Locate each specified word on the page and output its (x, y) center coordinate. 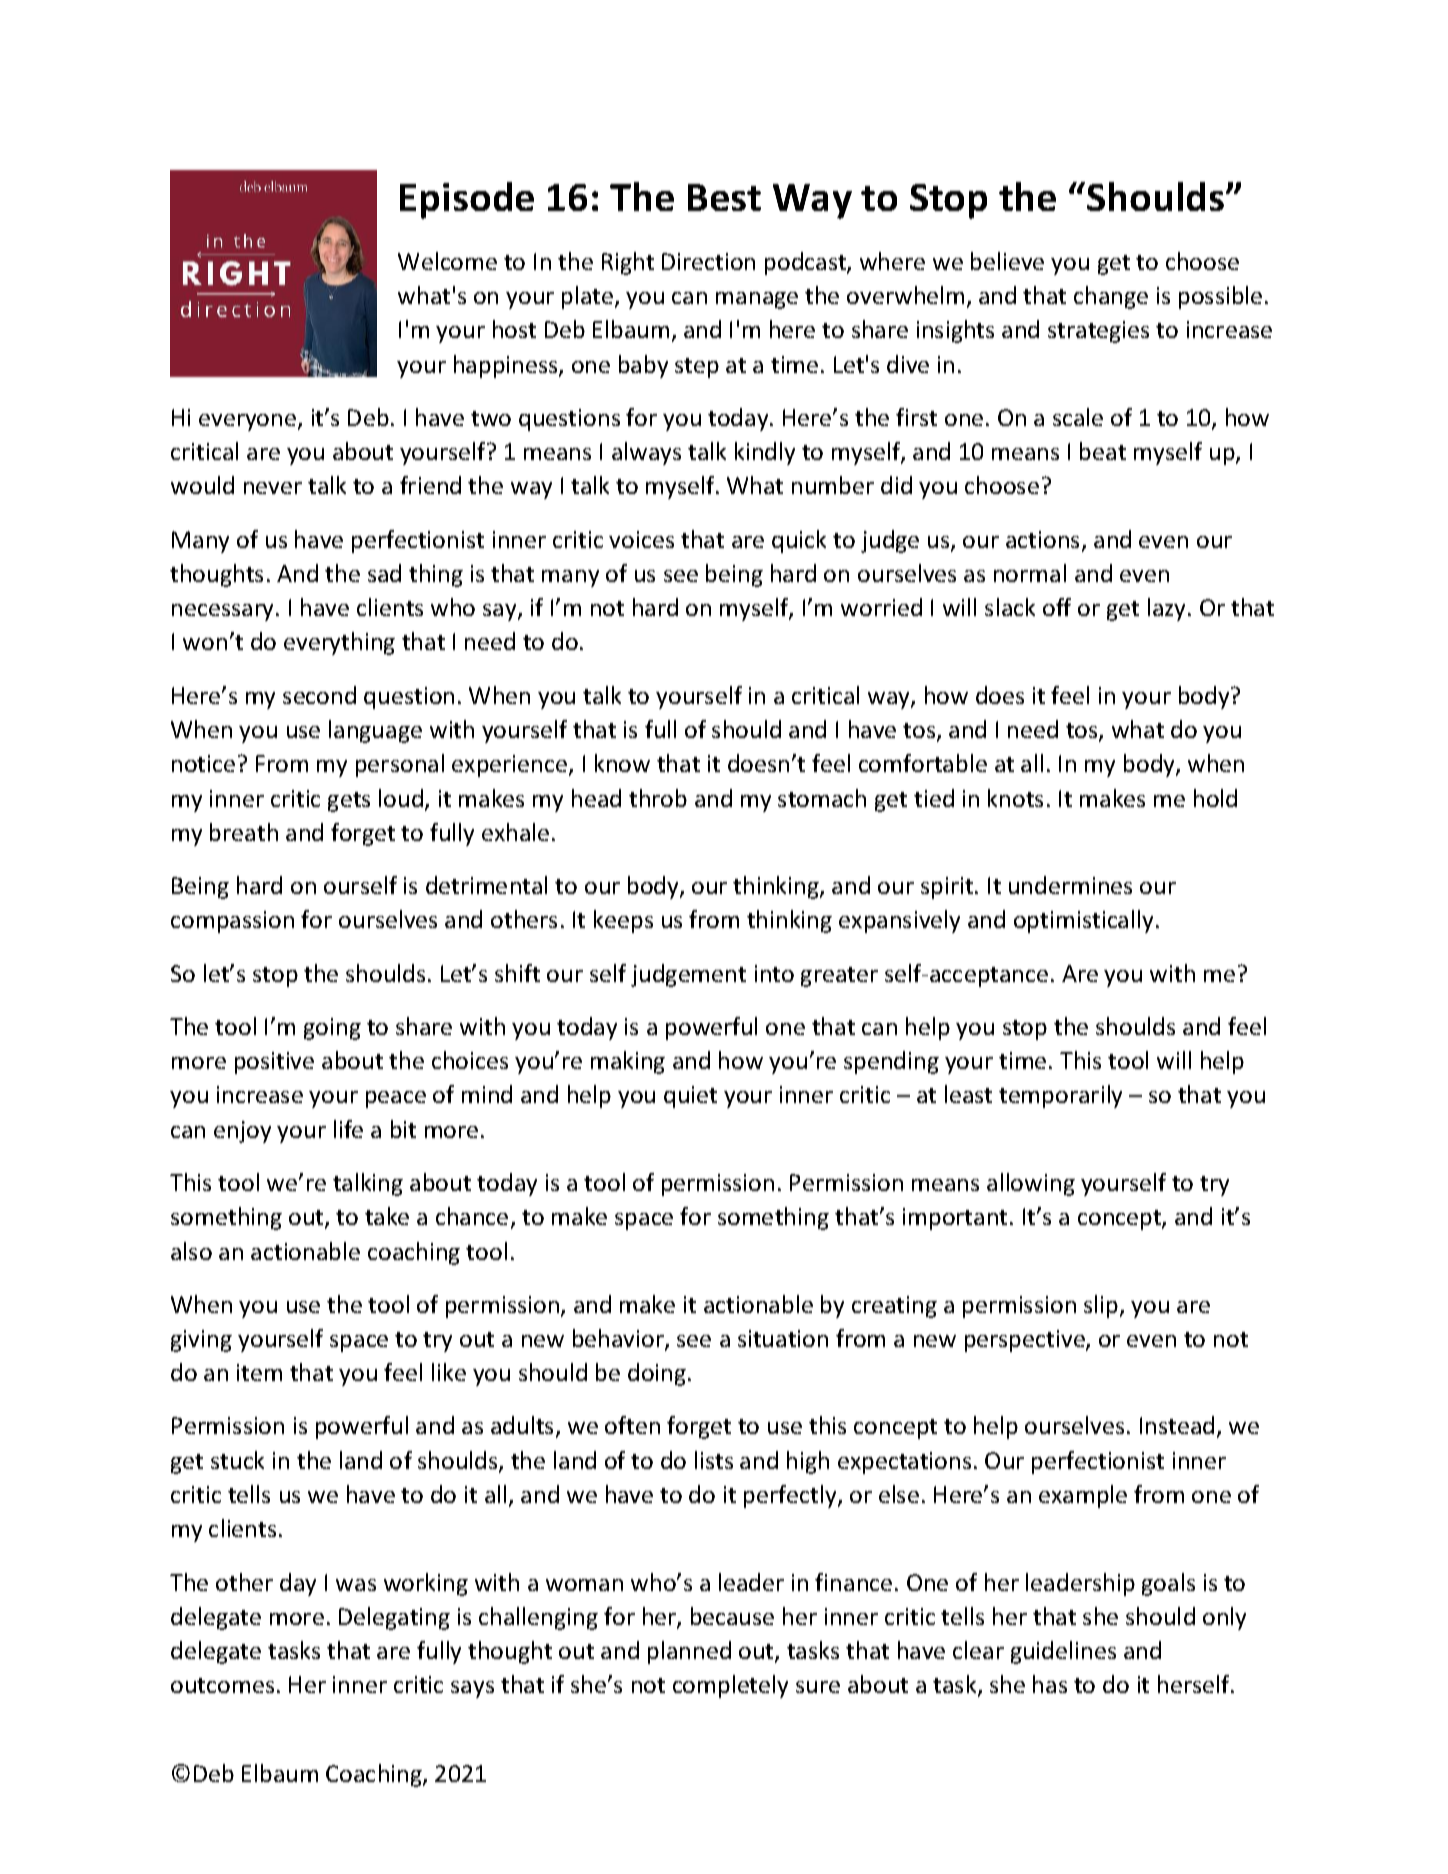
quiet (690, 1097)
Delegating (394, 1618)
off (1057, 607)
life (348, 1129)
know (622, 763)
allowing (1031, 1184)
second (319, 695)
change (1111, 297)
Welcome (447, 261)
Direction (708, 261)
